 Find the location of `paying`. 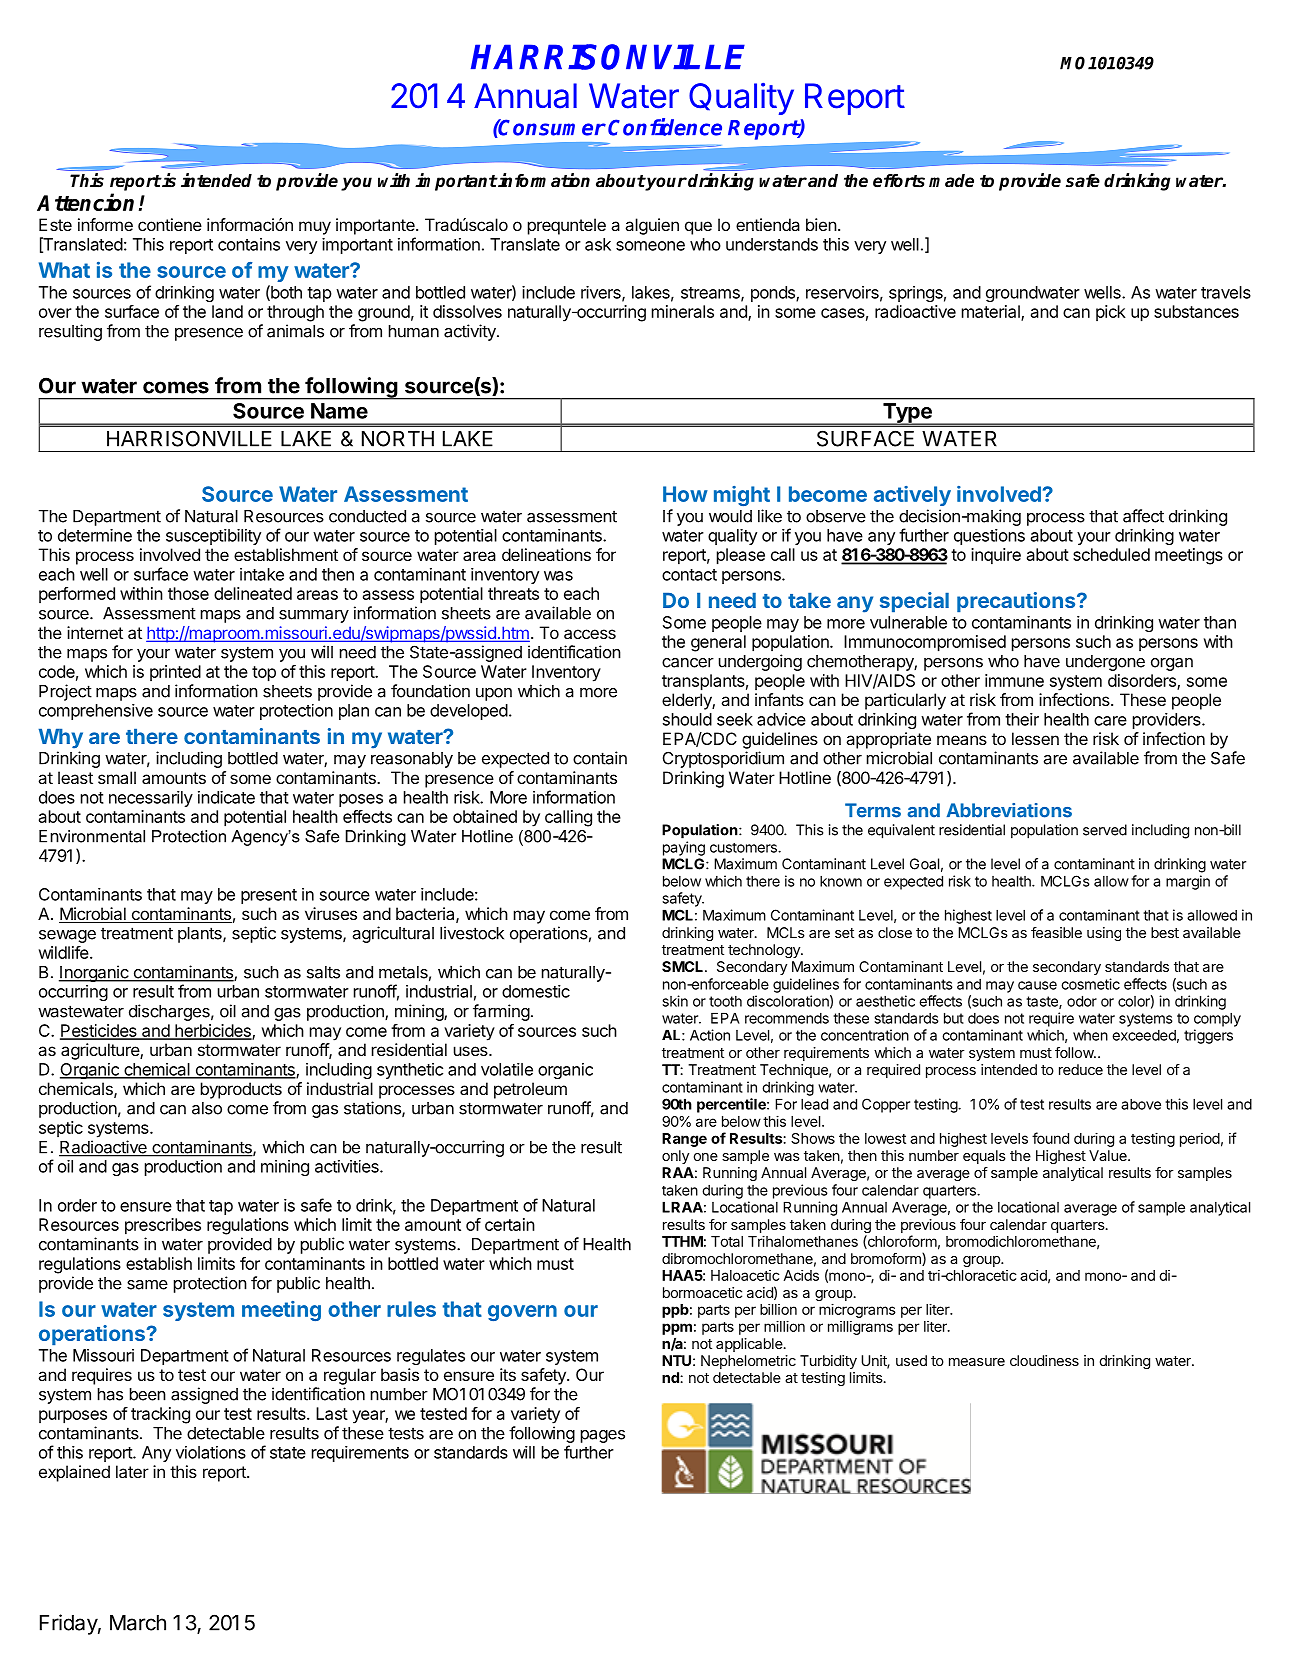

paying is located at coordinates (684, 848).
